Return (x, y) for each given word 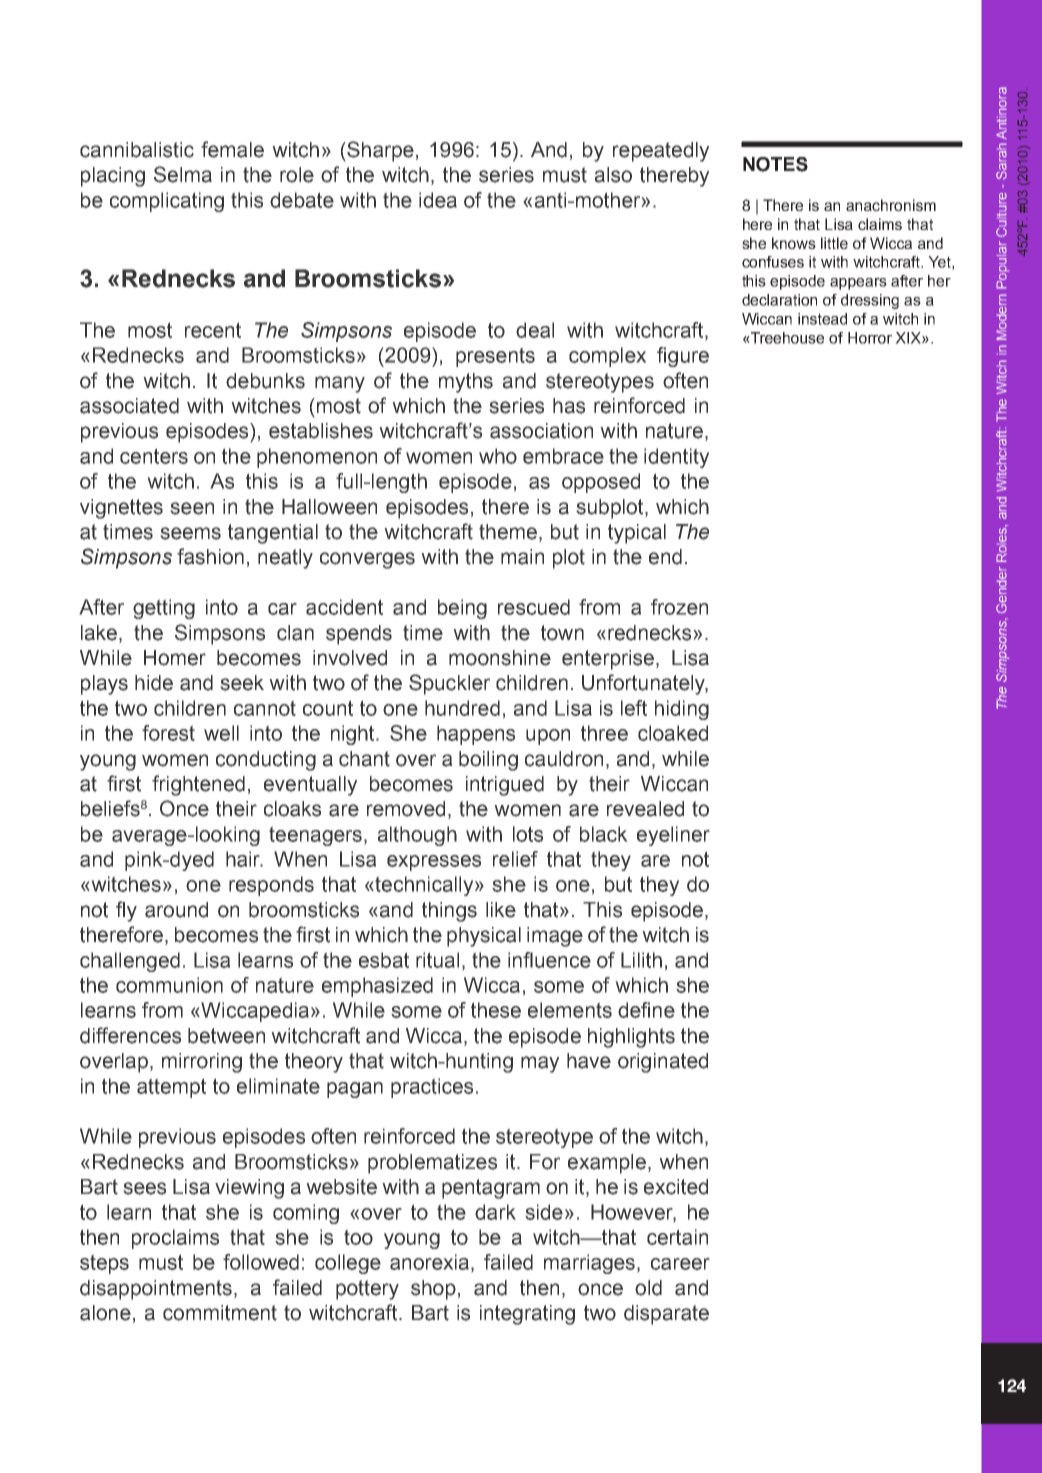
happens (476, 735)
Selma (183, 174)
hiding (682, 710)
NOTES (775, 164)
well (221, 733)
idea (438, 200)
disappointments (156, 1290)
